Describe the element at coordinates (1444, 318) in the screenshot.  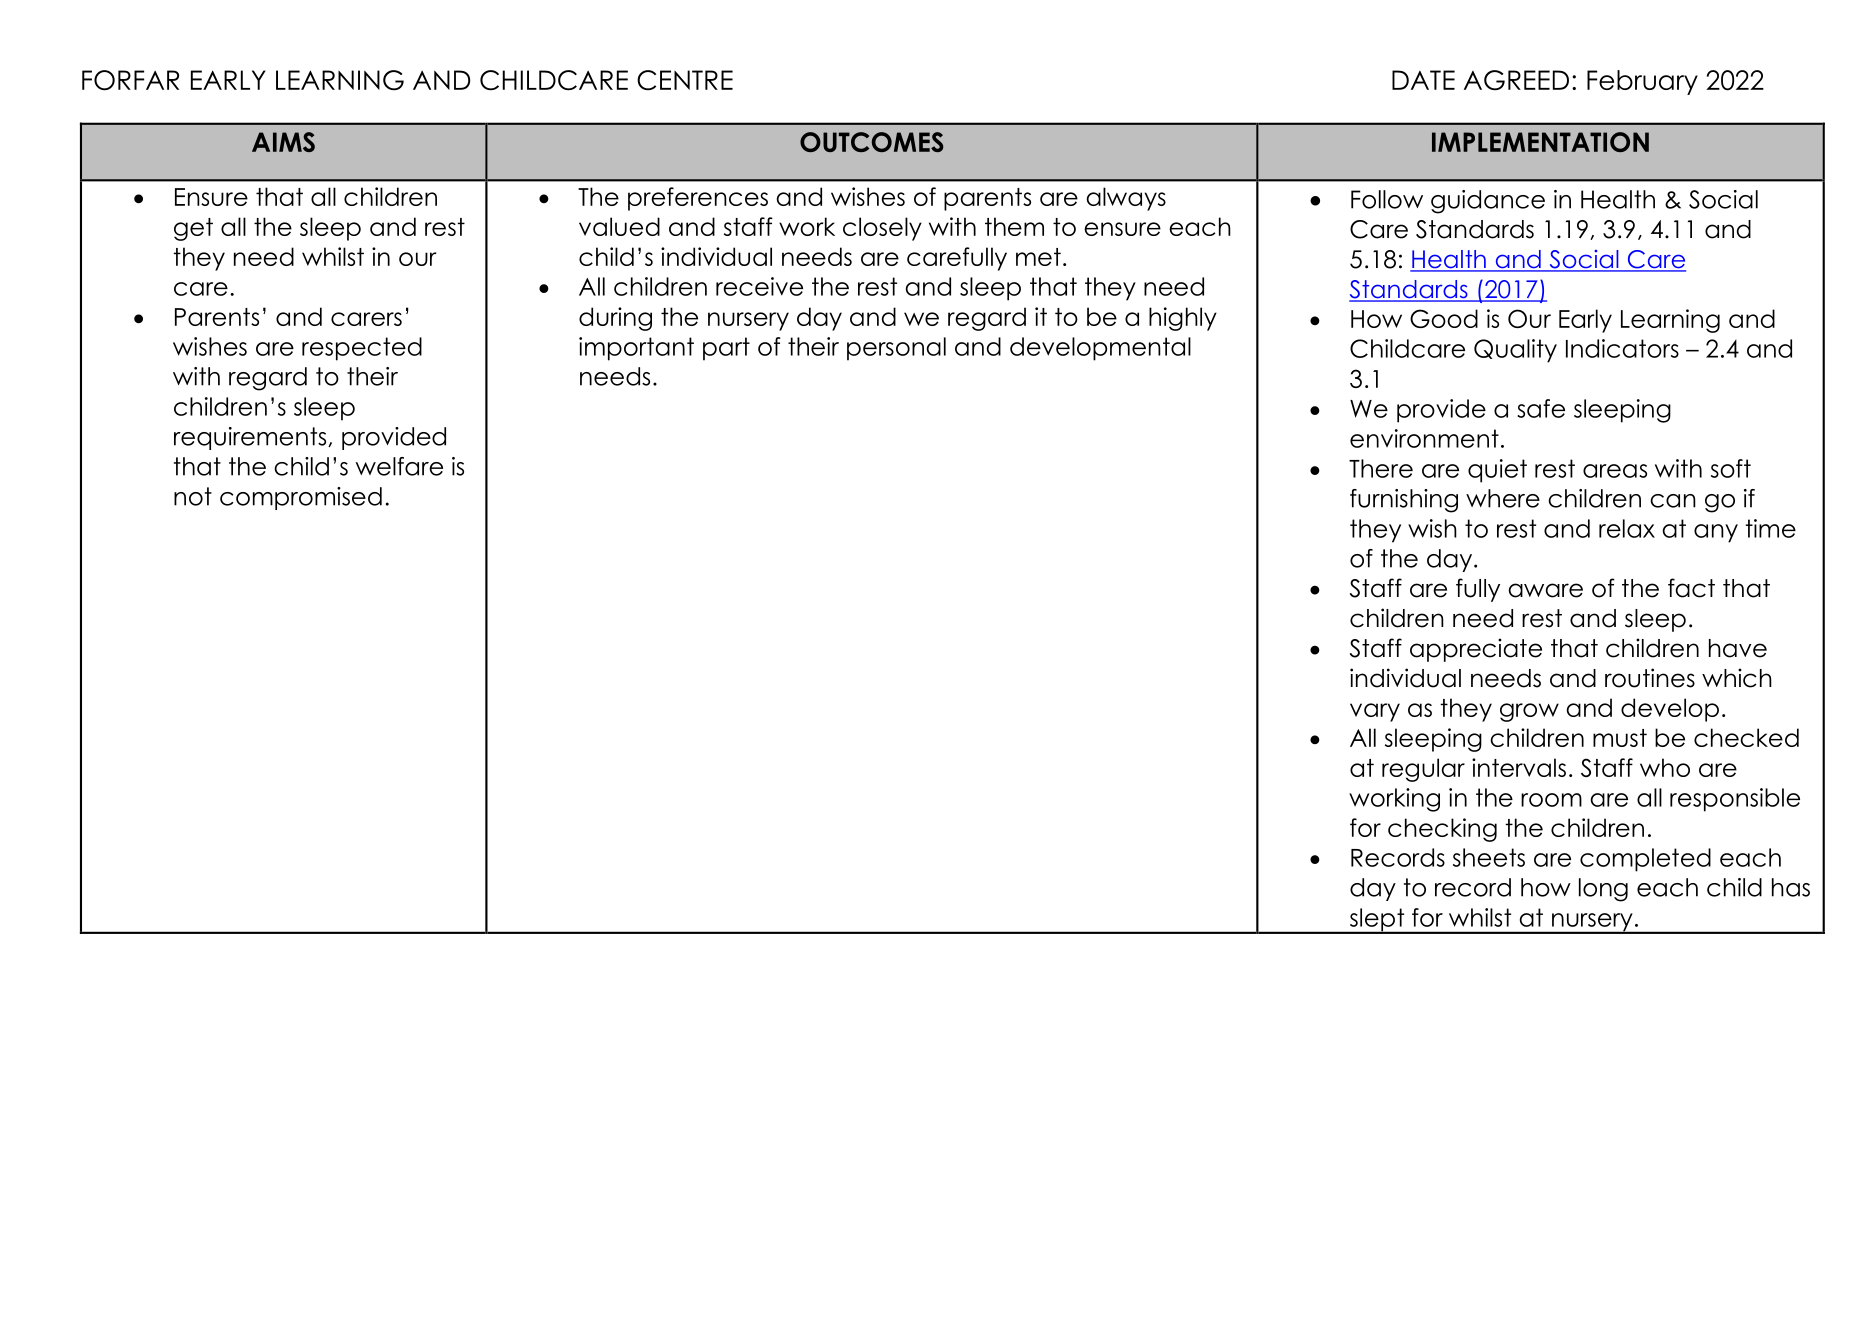
I see `Good` at that location.
